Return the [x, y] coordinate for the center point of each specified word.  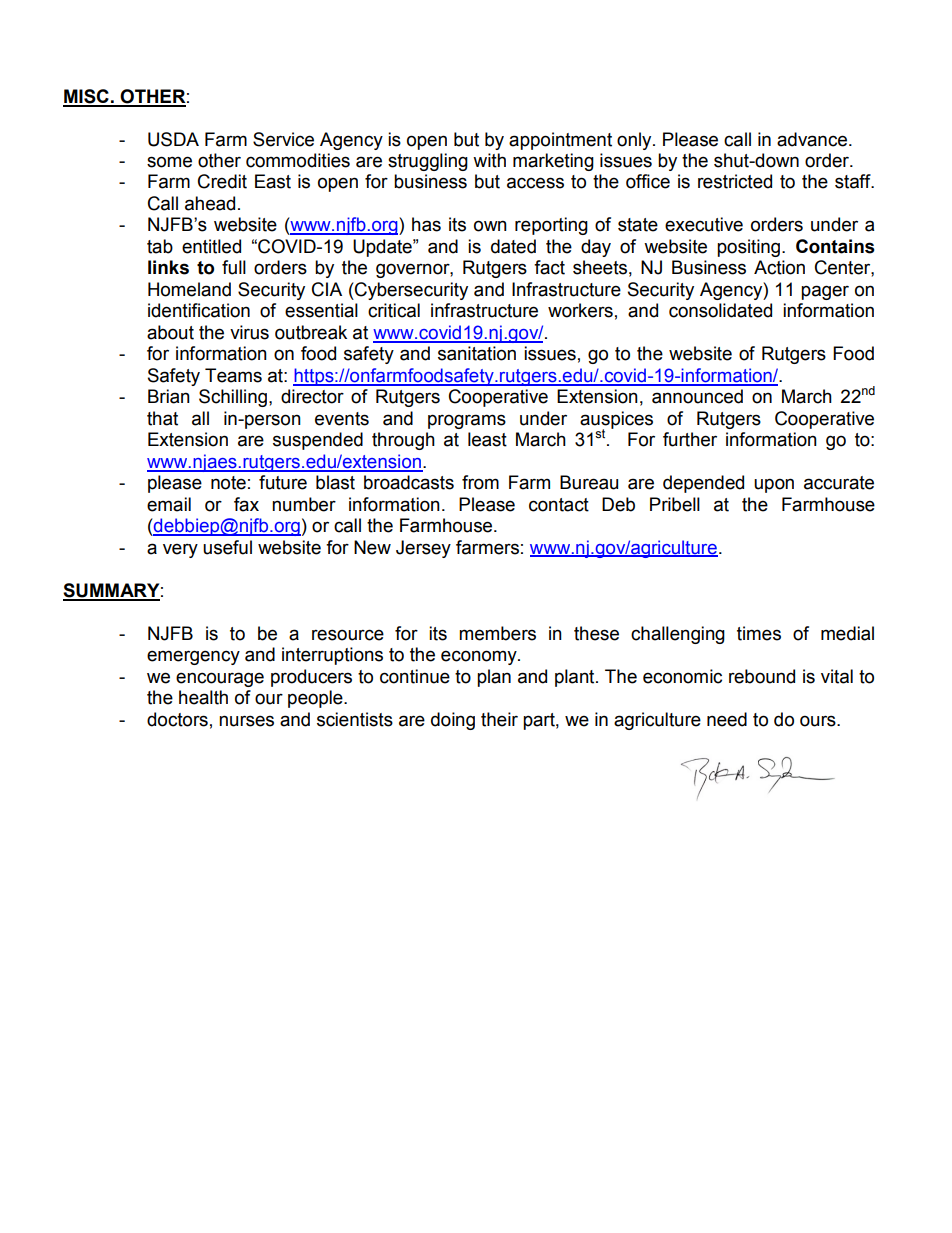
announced [697, 396]
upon [774, 485]
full [234, 267]
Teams [233, 375]
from [480, 482]
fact [549, 267]
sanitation [477, 353]
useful [227, 547]
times [759, 633]
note [228, 483]
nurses [246, 721]
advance [812, 139]
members [497, 633]
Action [779, 267]
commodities [298, 160]
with [489, 160]
